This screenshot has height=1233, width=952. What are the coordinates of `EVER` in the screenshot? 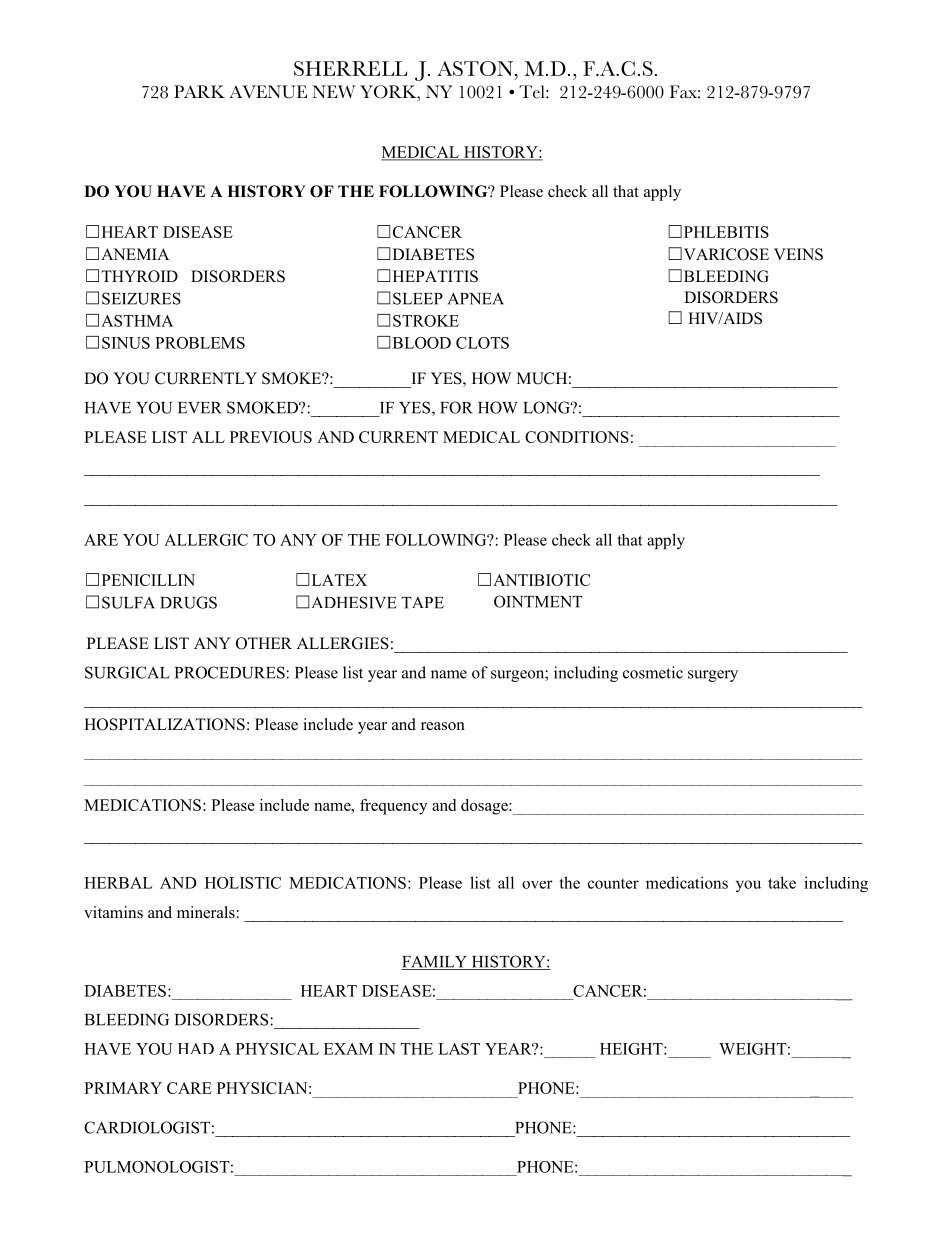 It's located at (200, 408).
